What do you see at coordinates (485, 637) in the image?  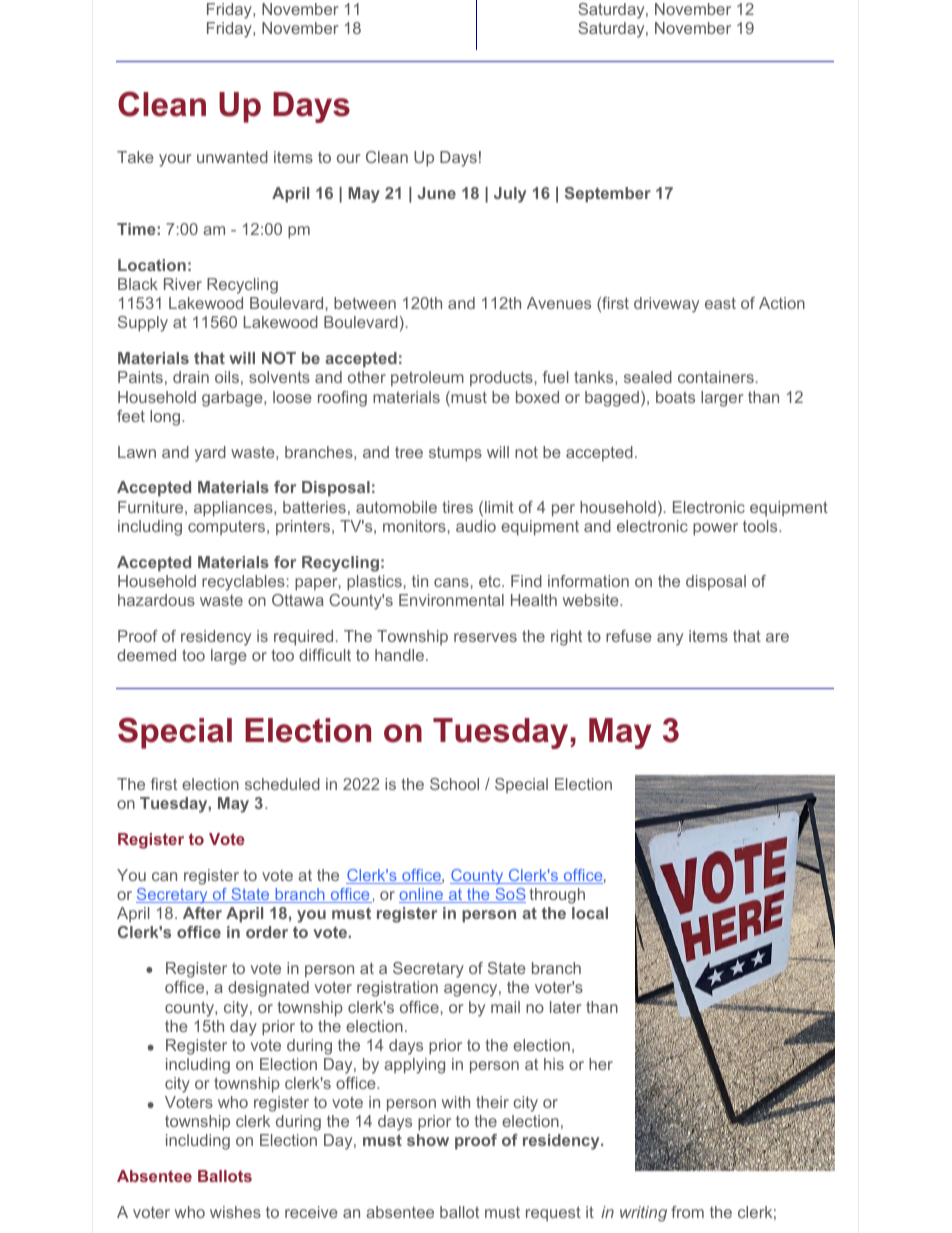 I see `reserves` at bounding box center [485, 637].
